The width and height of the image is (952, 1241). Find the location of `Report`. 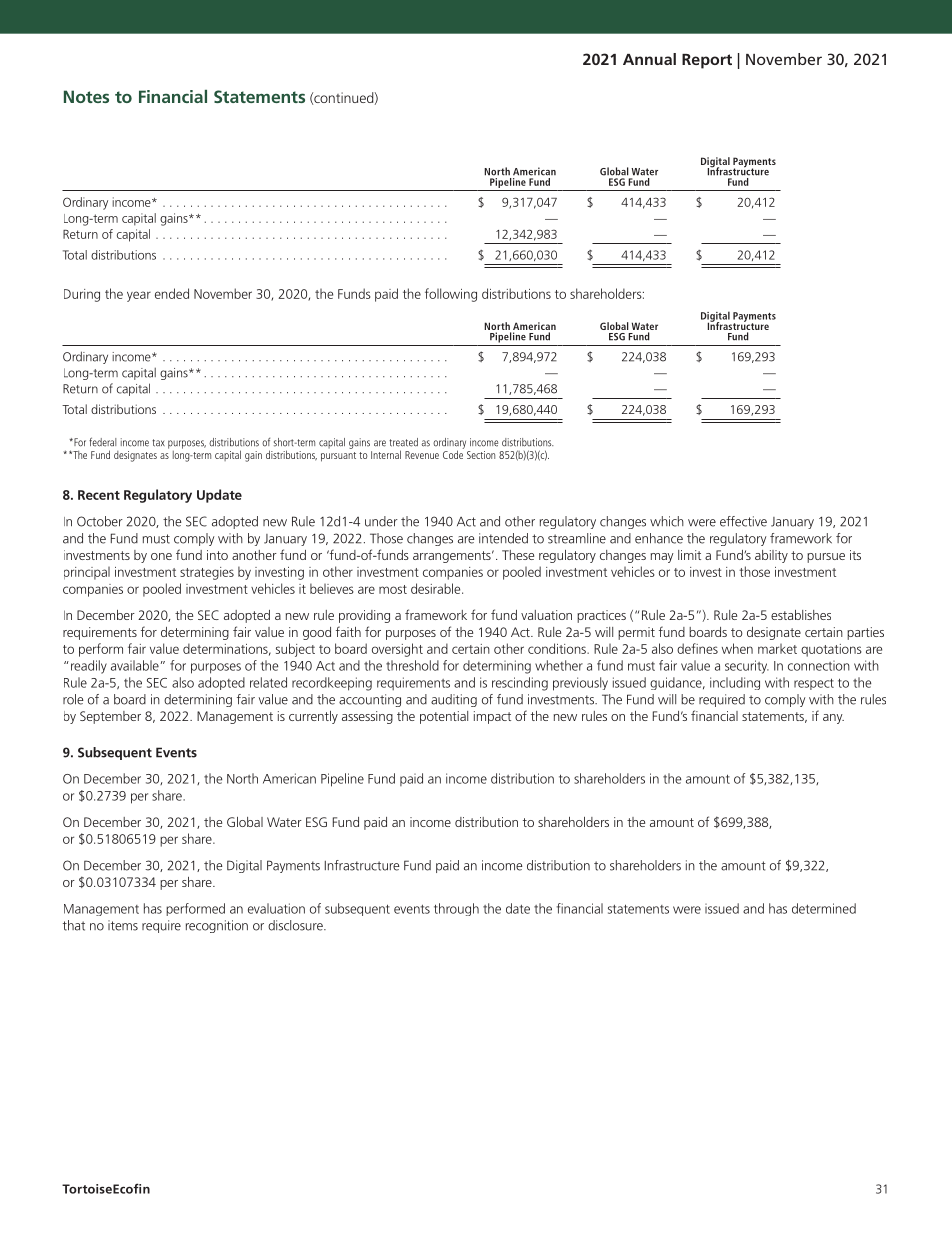

Report is located at coordinates (707, 61).
